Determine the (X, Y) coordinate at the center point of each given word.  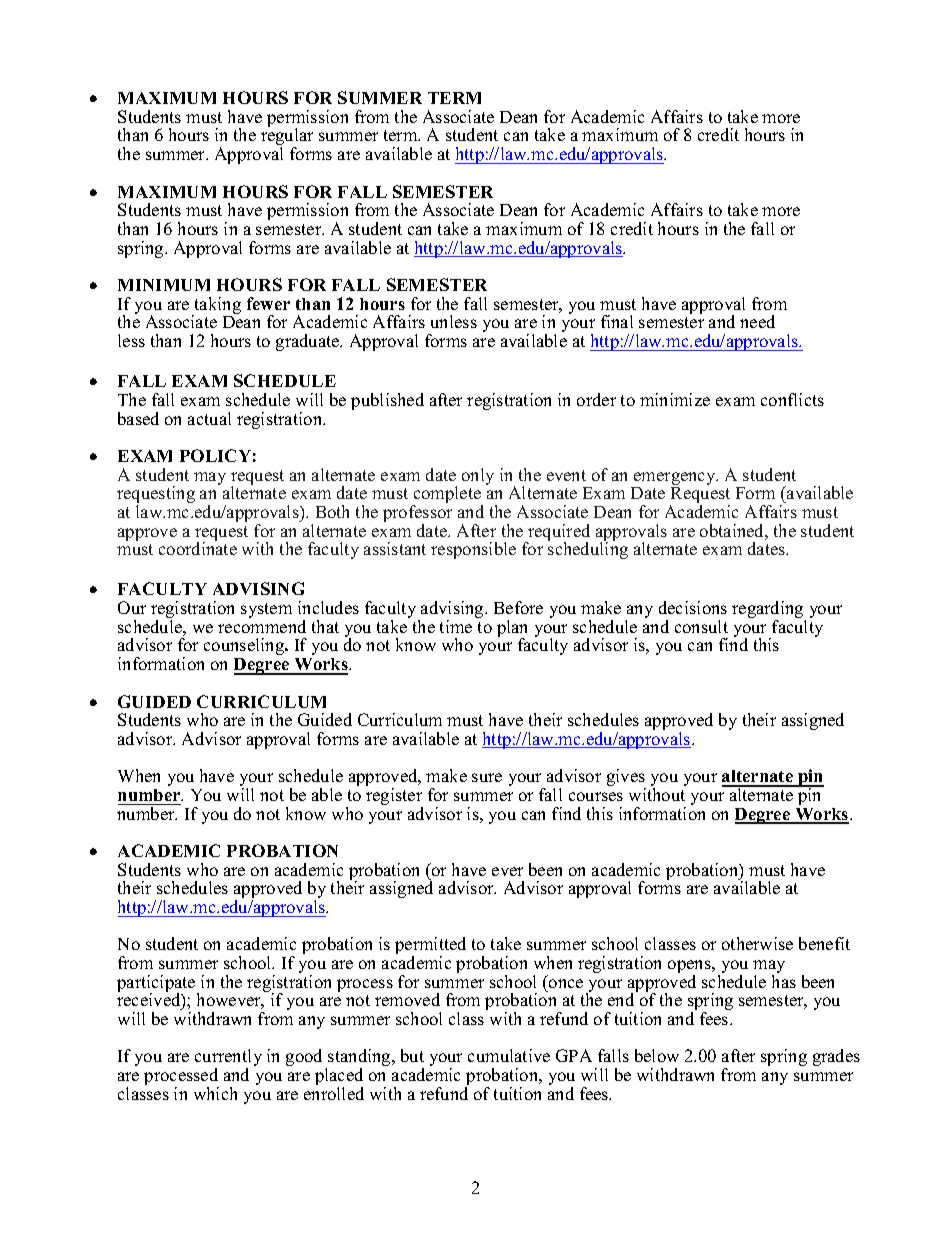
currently (228, 1059)
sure (487, 777)
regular (287, 138)
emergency (675, 480)
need (757, 321)
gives (626, 779)
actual (209, 418)
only (478, 476)
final (617, 321)
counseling (245, 646)
